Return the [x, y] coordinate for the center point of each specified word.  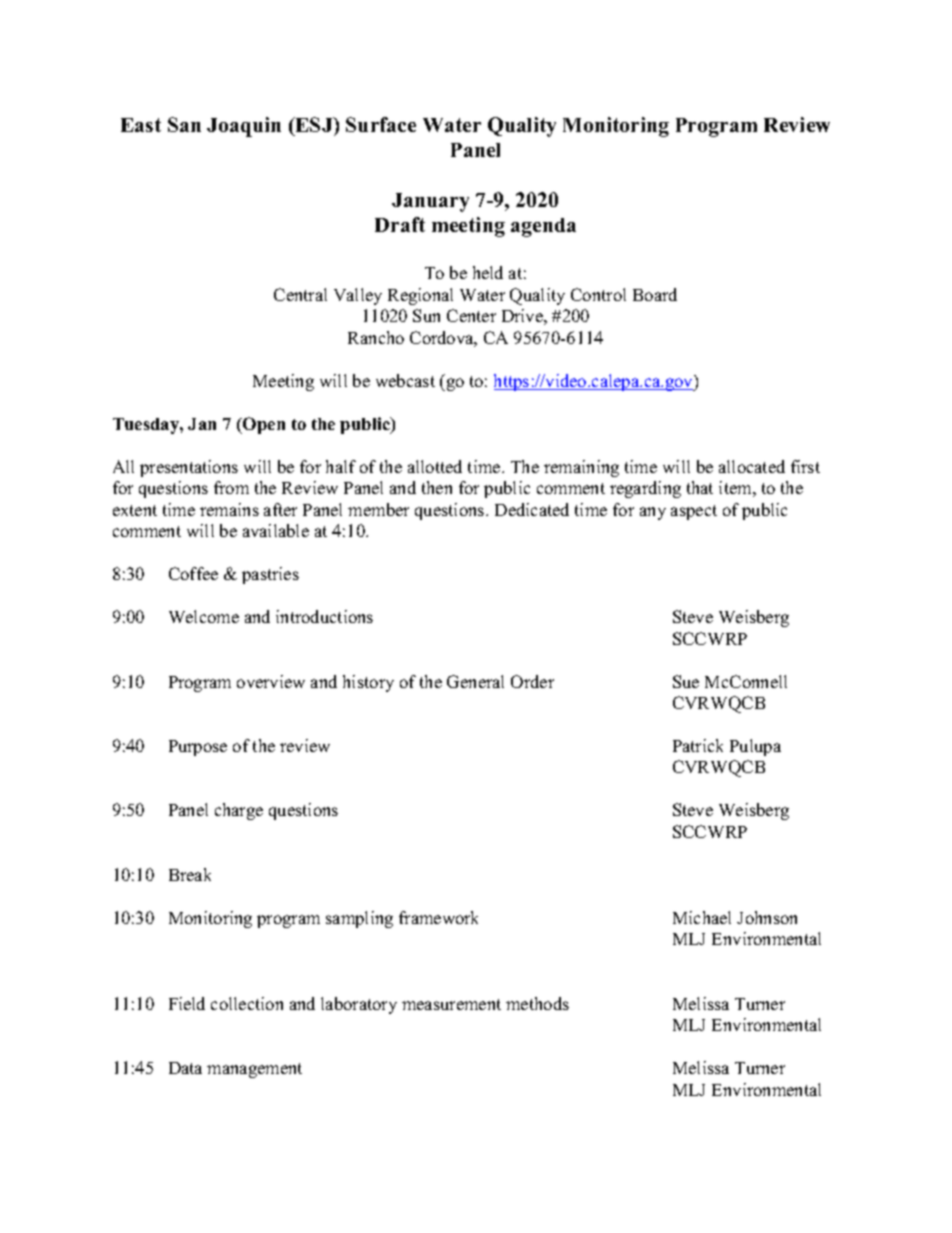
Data [185, 1068]
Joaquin [244, 127]
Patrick [698, 745]
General [475, 681]
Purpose [198, 748]
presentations [189, 468]
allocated [752, 466]
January [430, 202]
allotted [435, 466]
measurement [451, 1004]
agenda [543, 227]
